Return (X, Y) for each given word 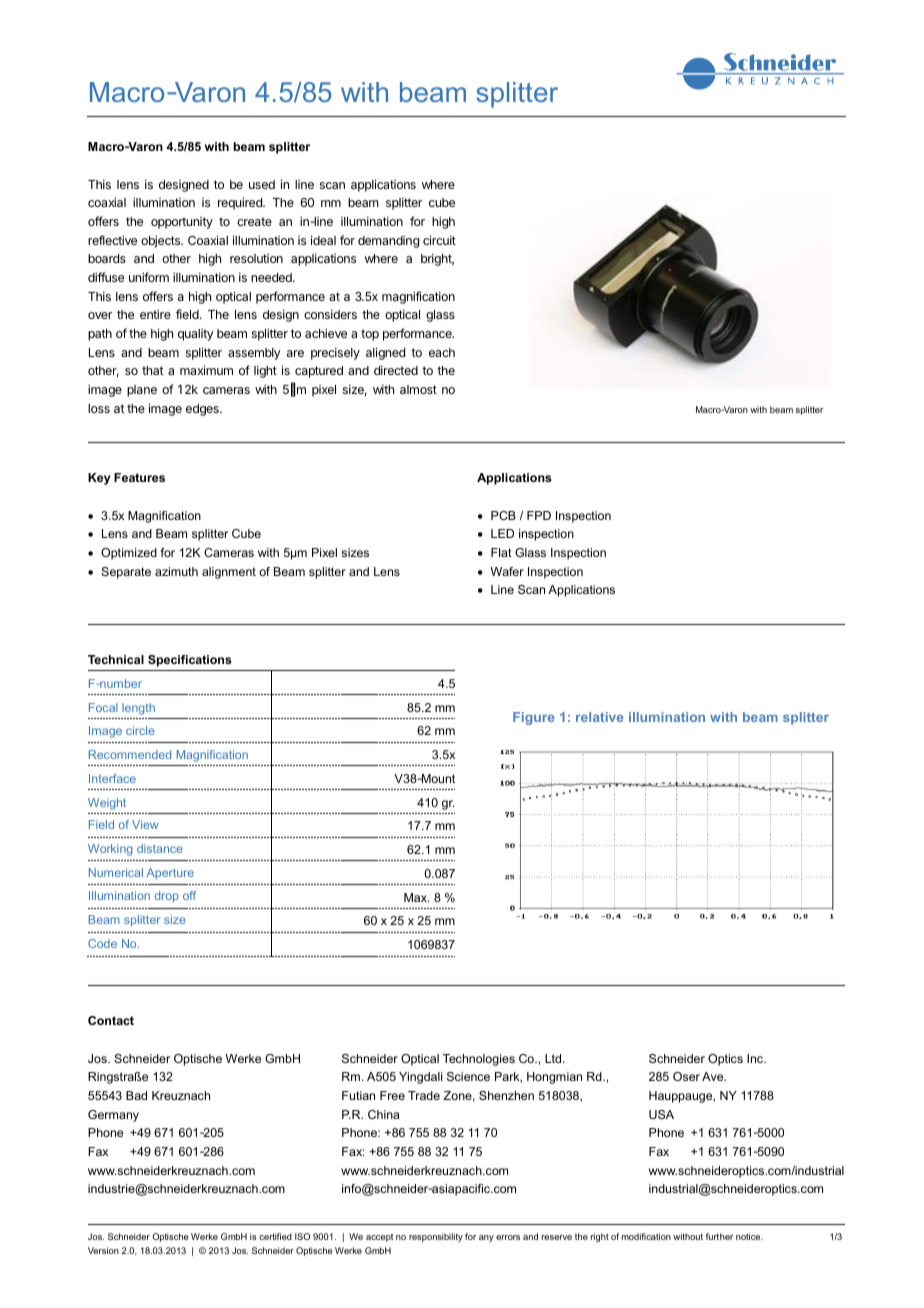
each (442, 352)
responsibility (436, 1237)
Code (102, 943)
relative (600, 717)
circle (140, 730)
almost (418, 389)
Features (139, 477)
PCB (503, 515)
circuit (439, 240)
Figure (534, 718)
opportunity (182, 223)
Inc (756, 1058)
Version (103, 1250)
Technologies (479, 1060)
